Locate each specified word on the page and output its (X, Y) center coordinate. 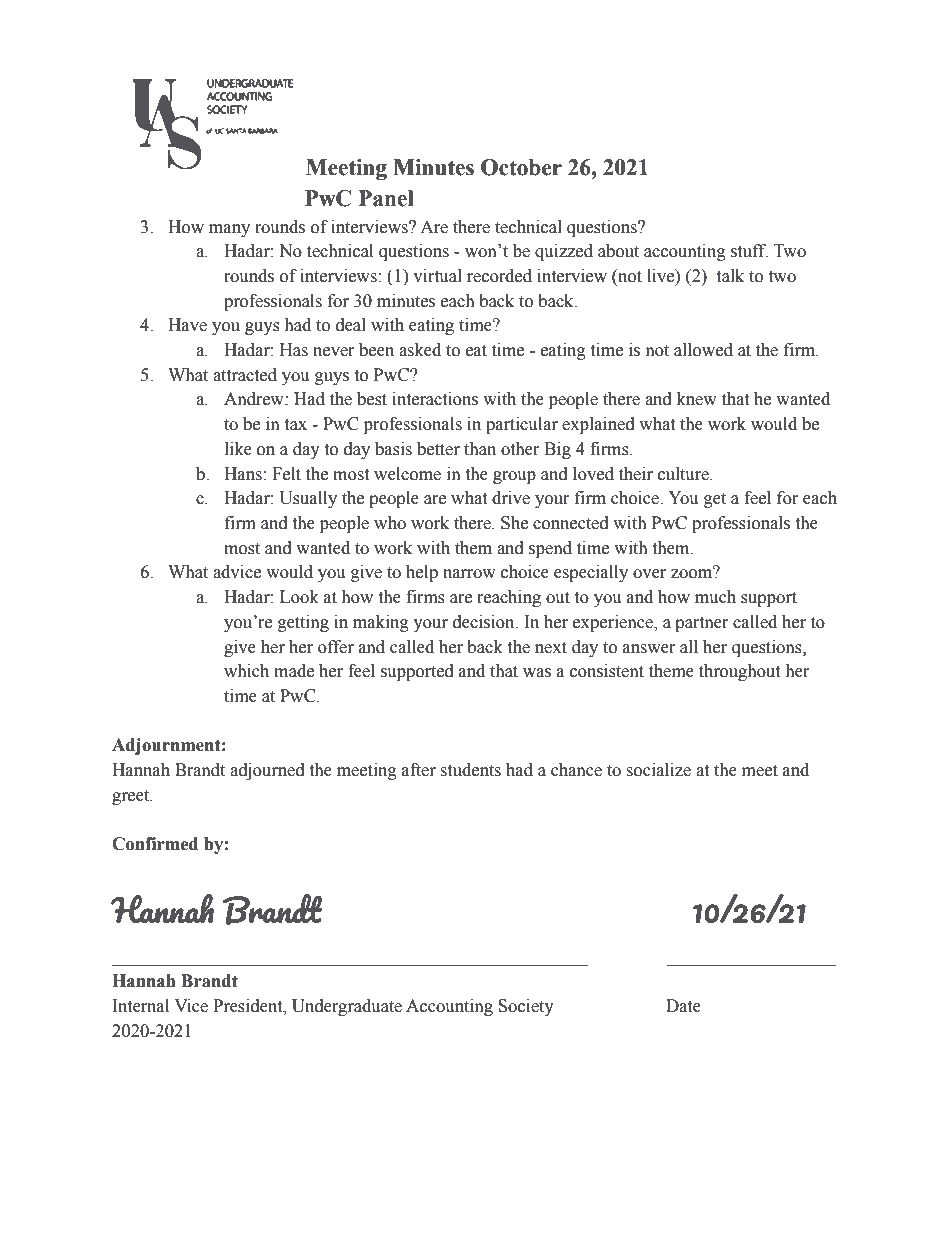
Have (187, 325)
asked (420, 350)
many (229, 230)
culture (684, 474)
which (246, 671)
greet (132, 797)
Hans (243, 474)
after (419, 770)
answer (649, 649)
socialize (658, 770)
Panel (386, 198)
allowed (703, 350)
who (390, 523)
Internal (141, 1006)
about (618, 251)
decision (485, 622)
